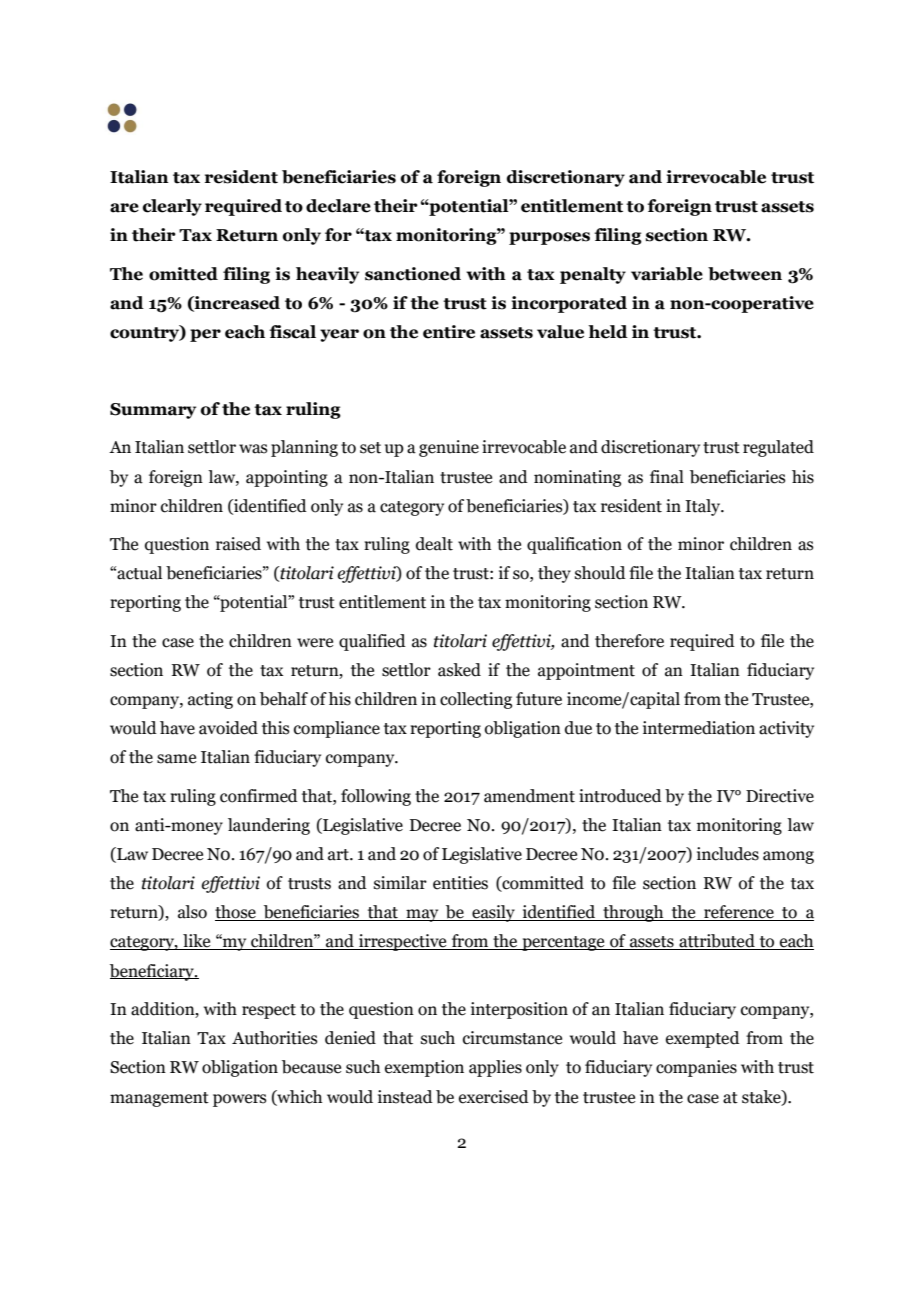 This screenshot has height=1308, width=924. I want to click on was, so click(253, 449).
